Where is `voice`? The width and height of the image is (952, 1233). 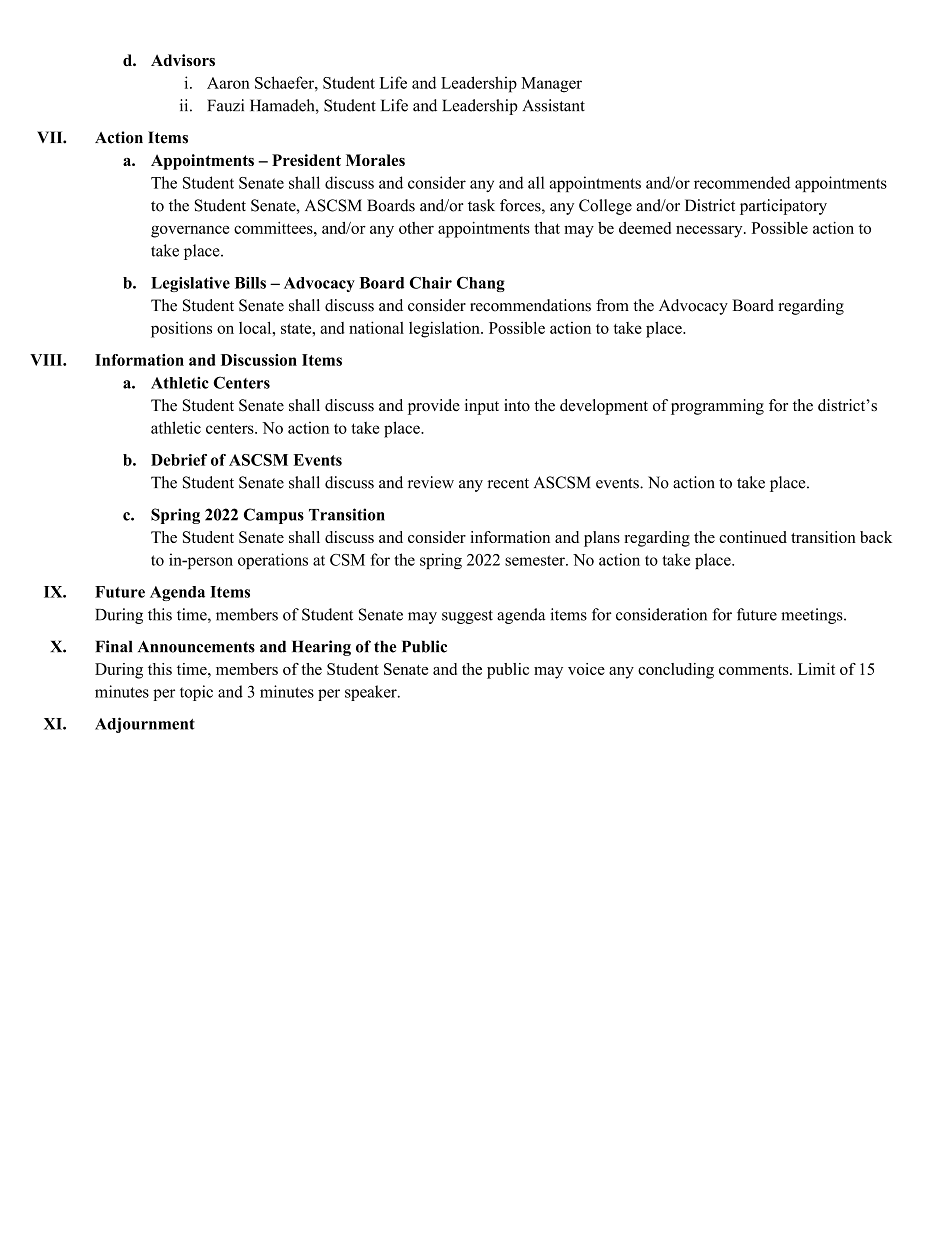
voice is located at coordinates (586, 669).
